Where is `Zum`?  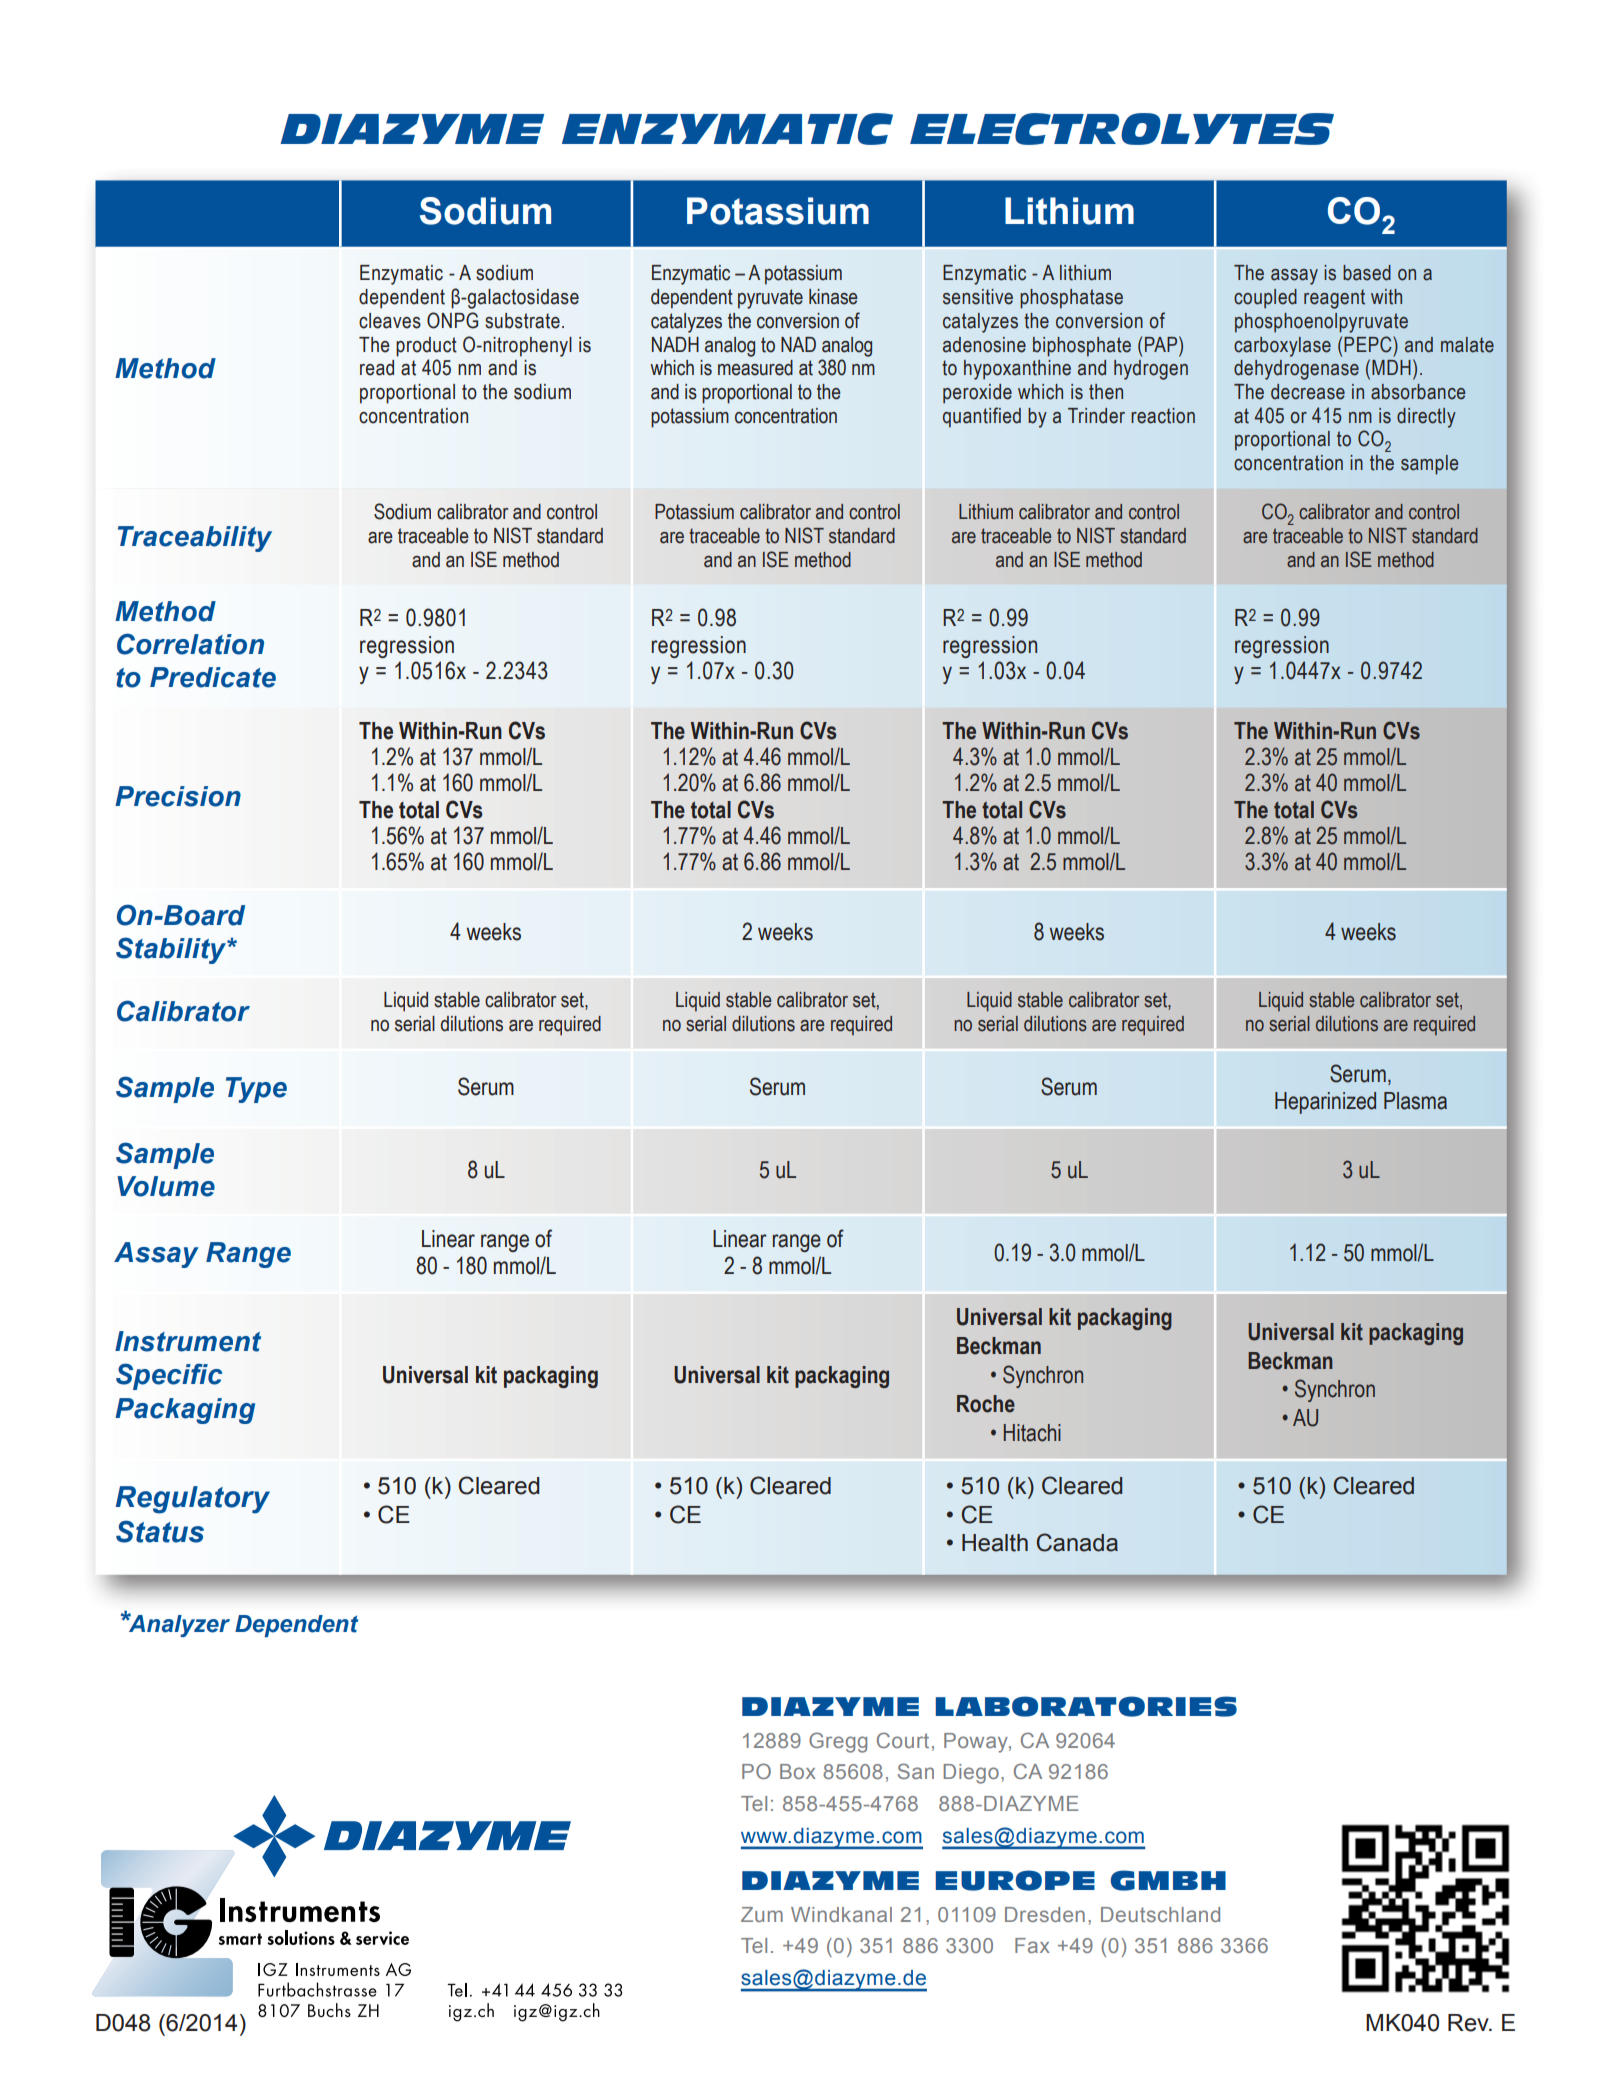 Zum is located at coordinates (762, 1914).
